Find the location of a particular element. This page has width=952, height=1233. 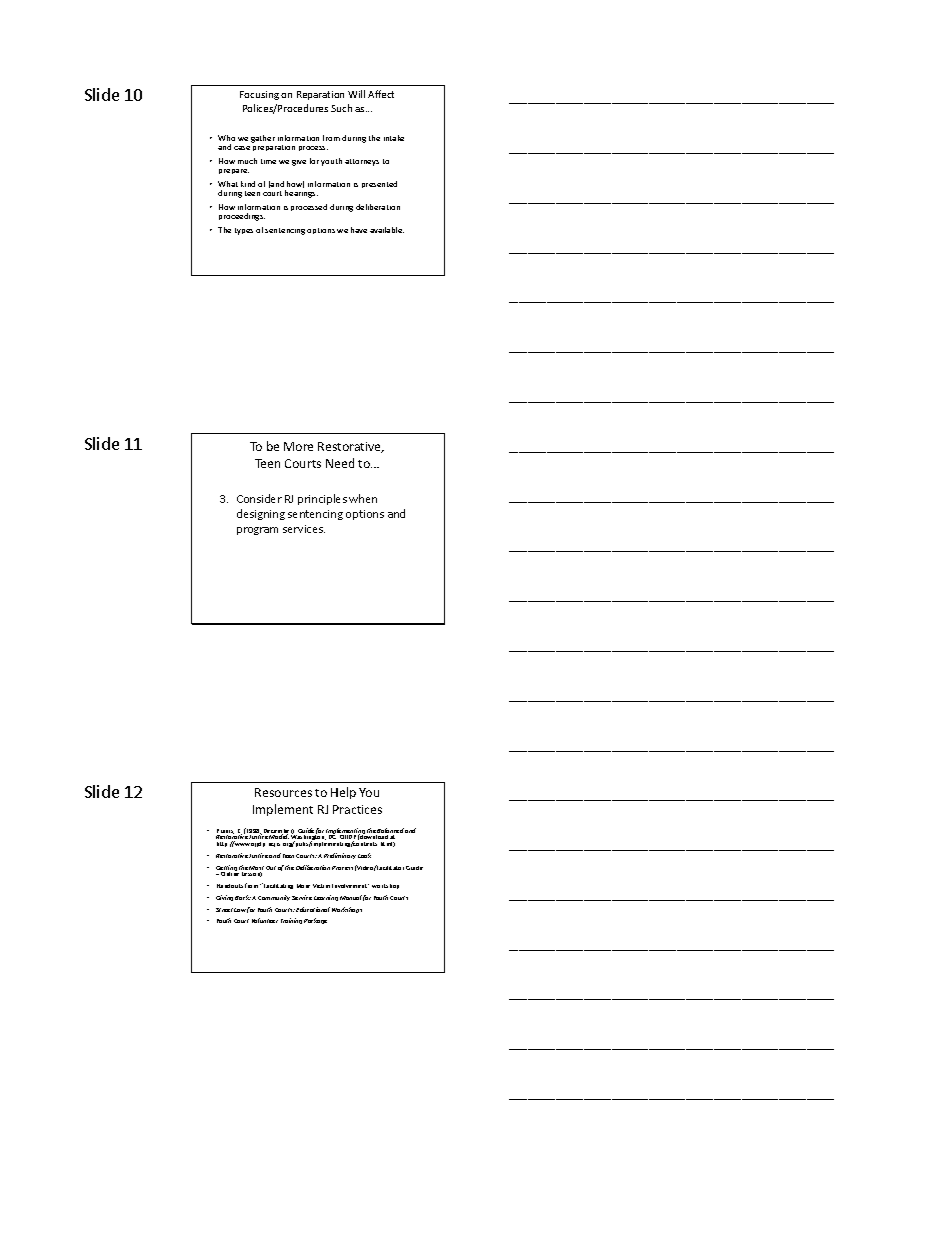

Help is located at coordinates (343, 793).
